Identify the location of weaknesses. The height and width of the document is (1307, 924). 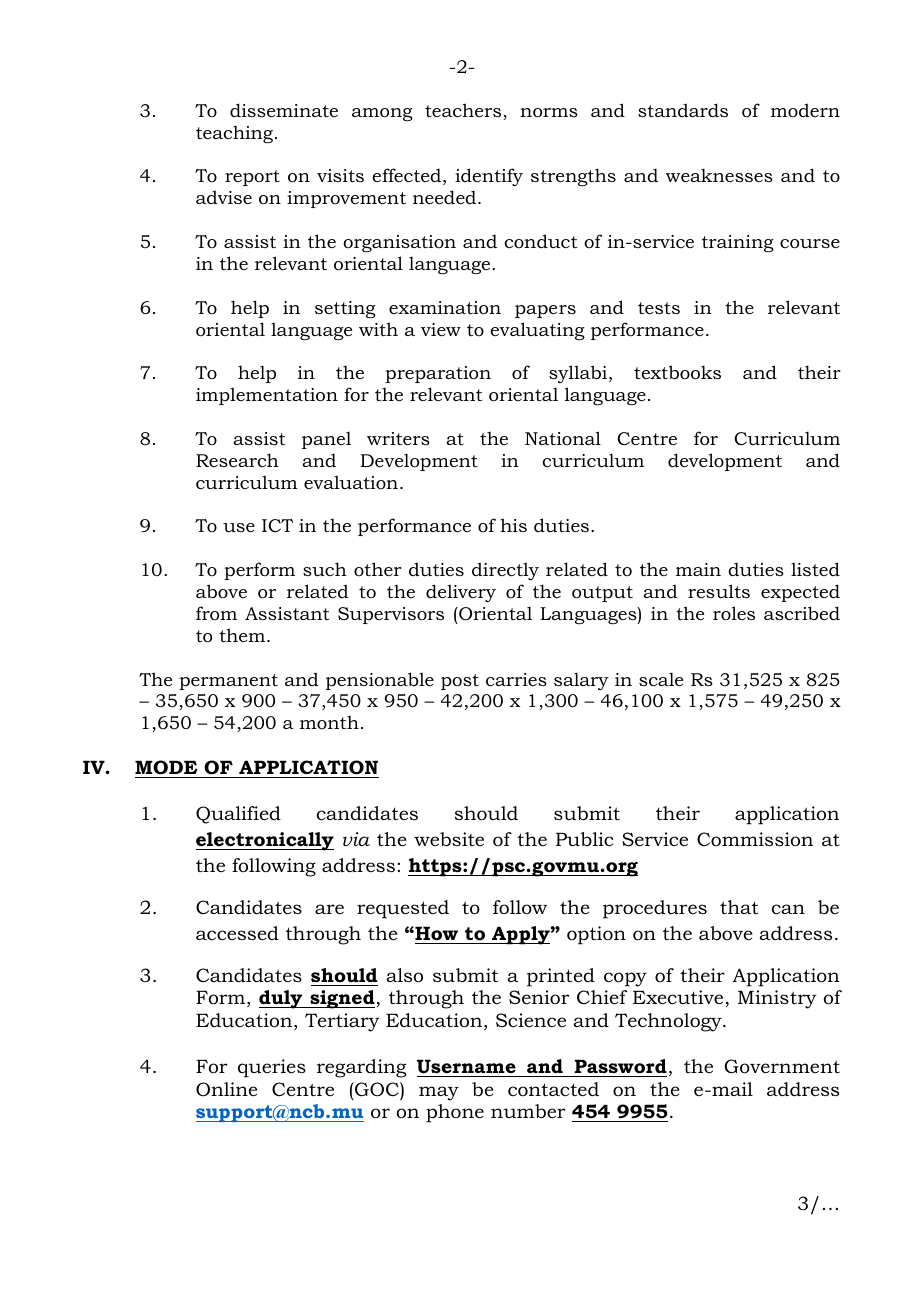
(719, 175).
